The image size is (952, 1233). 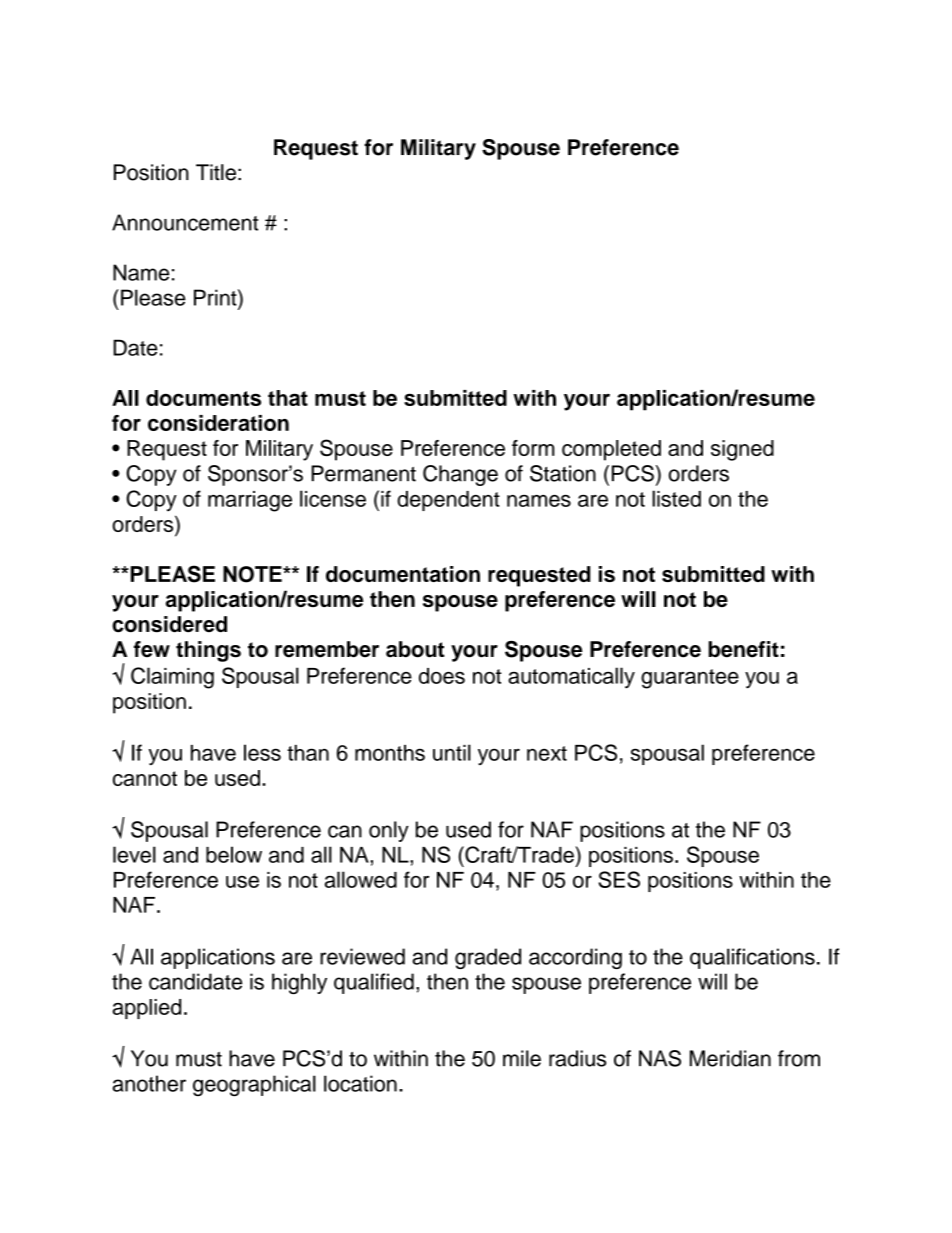 What do you see at coordinates (522, 1058) in the image?
I see `mile` at bounding box center [522, 1058].
